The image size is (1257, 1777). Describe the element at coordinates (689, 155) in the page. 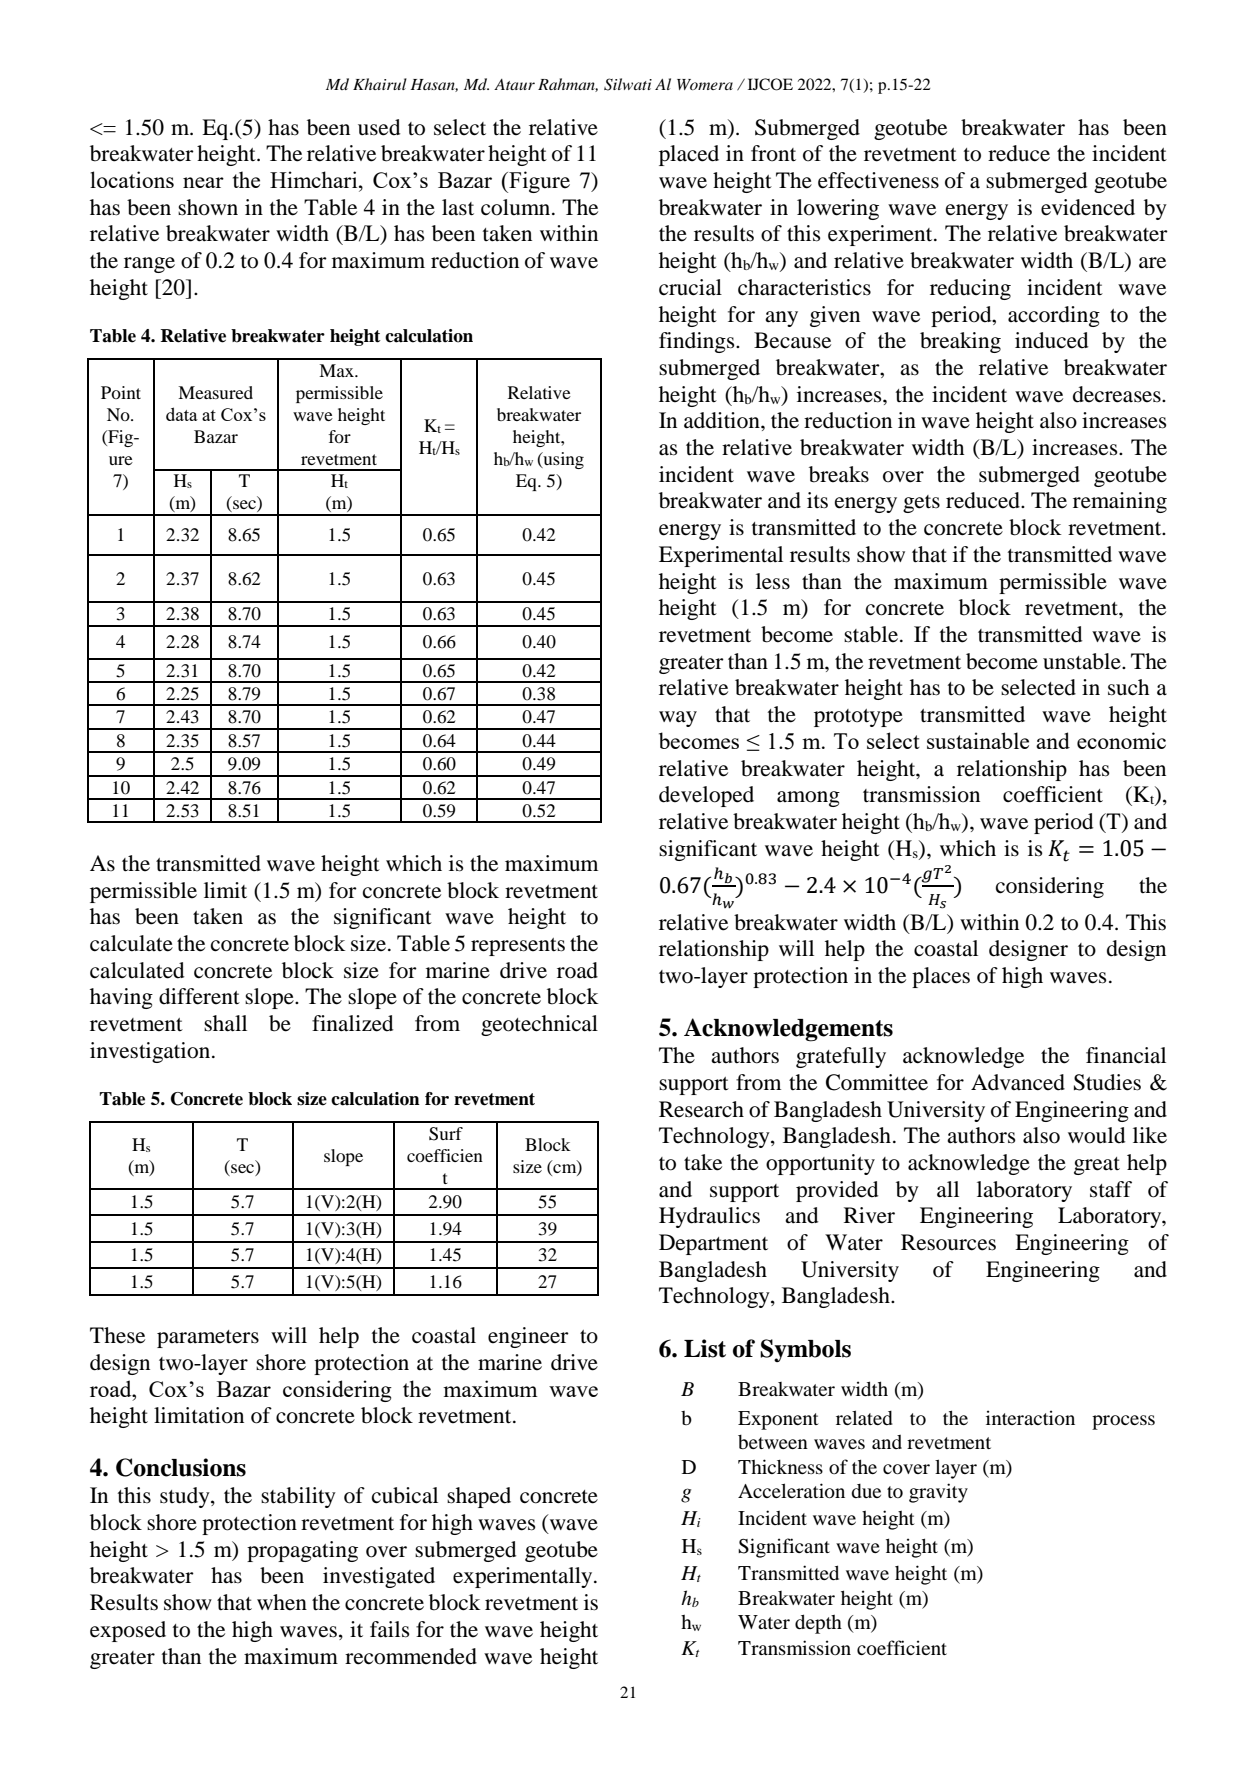

I see `placed` at that location.
